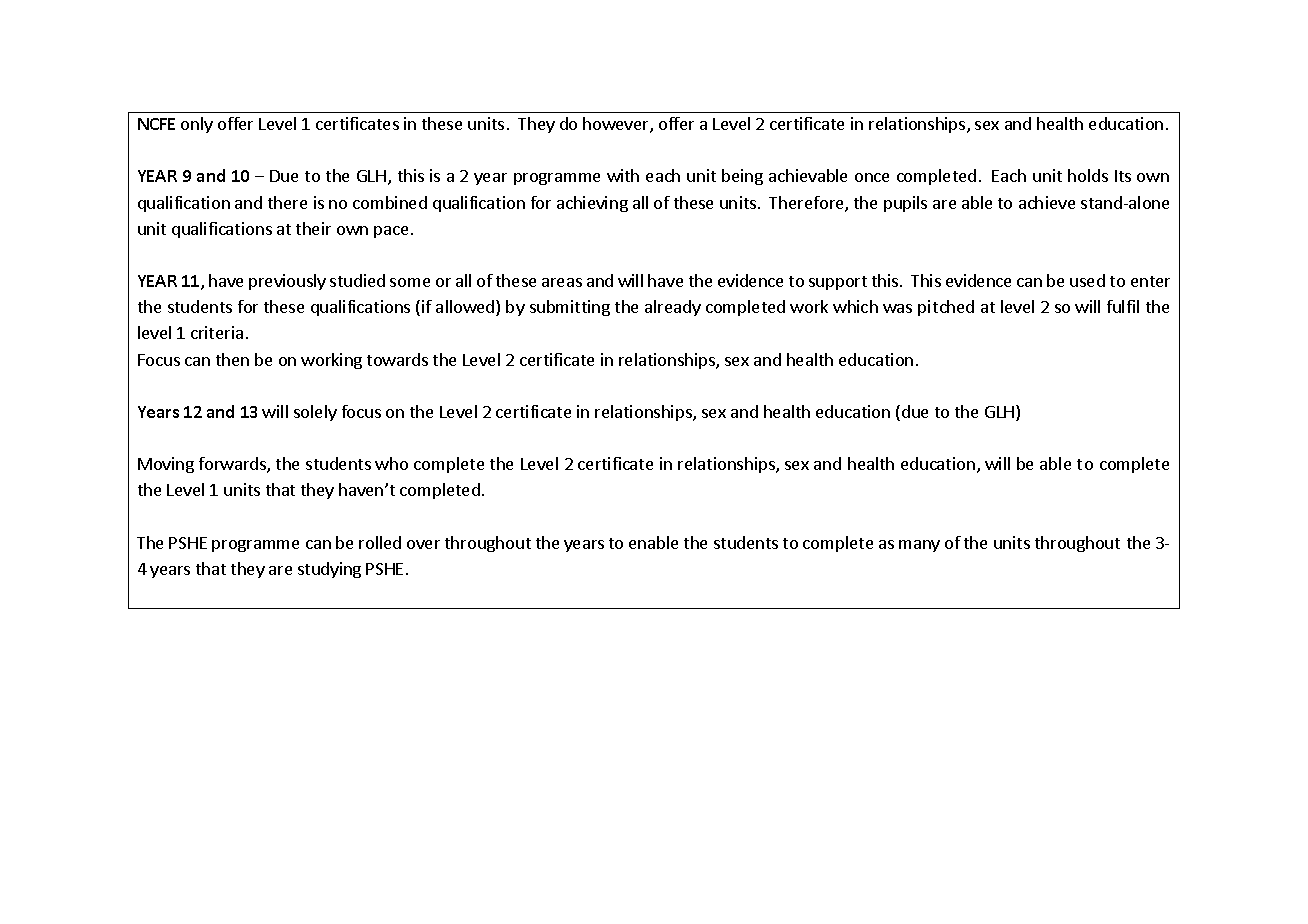 This screenshot has height=924, width=1308. Describe the element at coordinates (562, 282) in the screenshot. I see `areas` at that location.
